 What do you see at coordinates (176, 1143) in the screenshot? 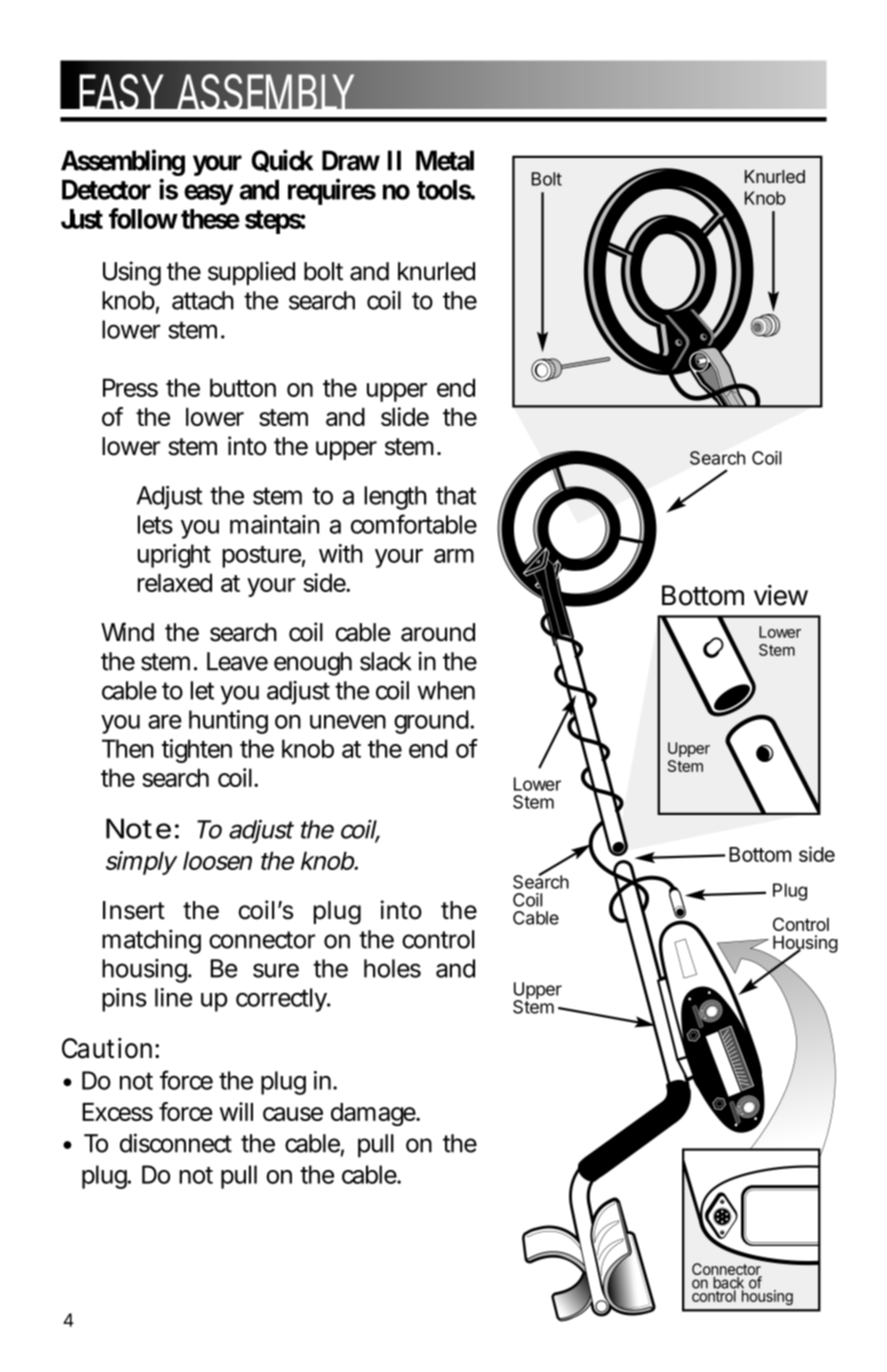
I see `disconnect` at bounding box center [176, 1143].
